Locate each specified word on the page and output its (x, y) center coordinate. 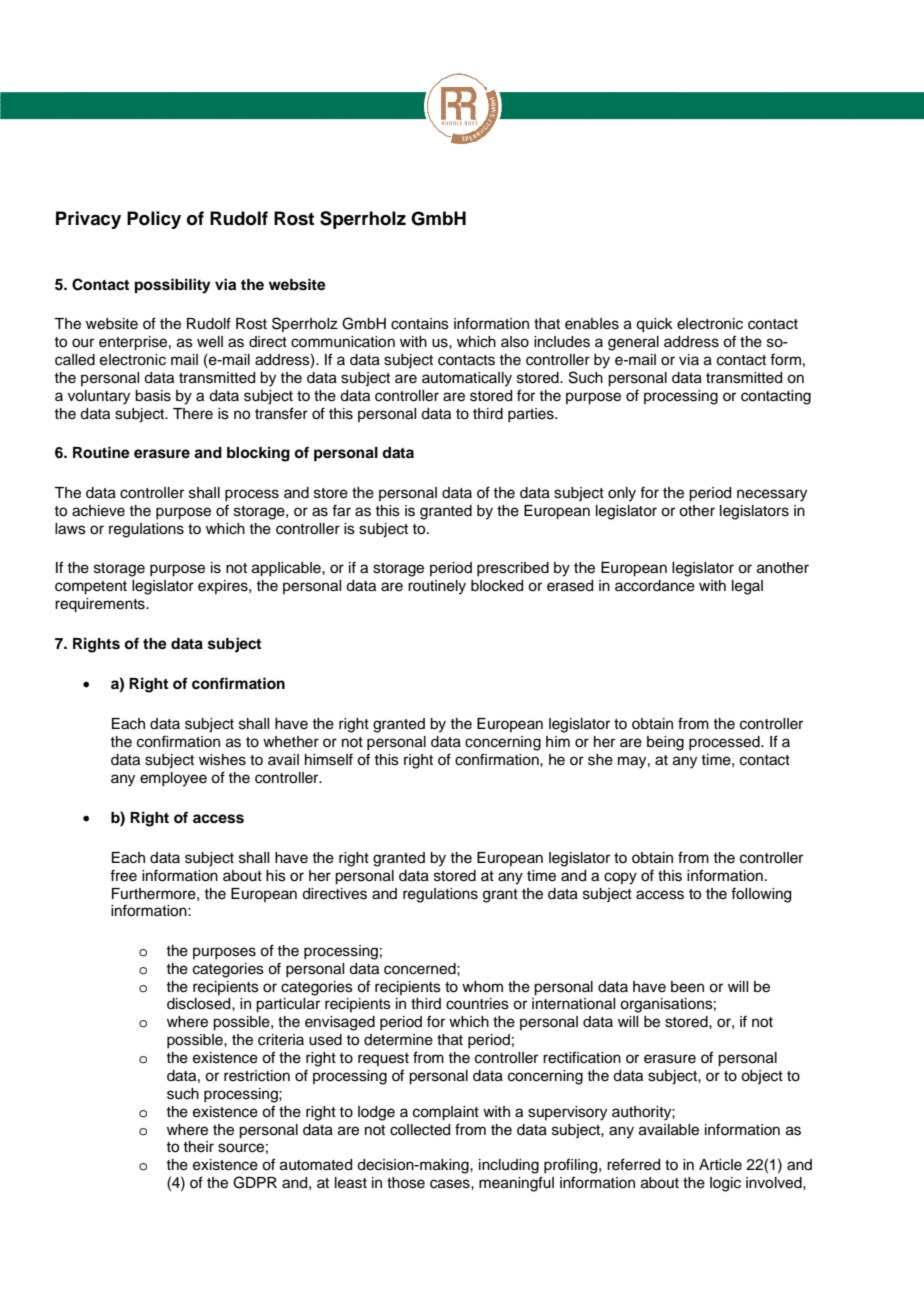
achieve (98, 511)
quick (654, 325)
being (665, 743)
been (687, 987)
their (198, 1147)
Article (720, 1165)
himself (329, 759)
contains (420, 324)
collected (420, 1130)
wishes (222, 760)
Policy (154, 220)
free (123, 875)
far (341, 510)
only (622, 494)
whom (482, 987)
